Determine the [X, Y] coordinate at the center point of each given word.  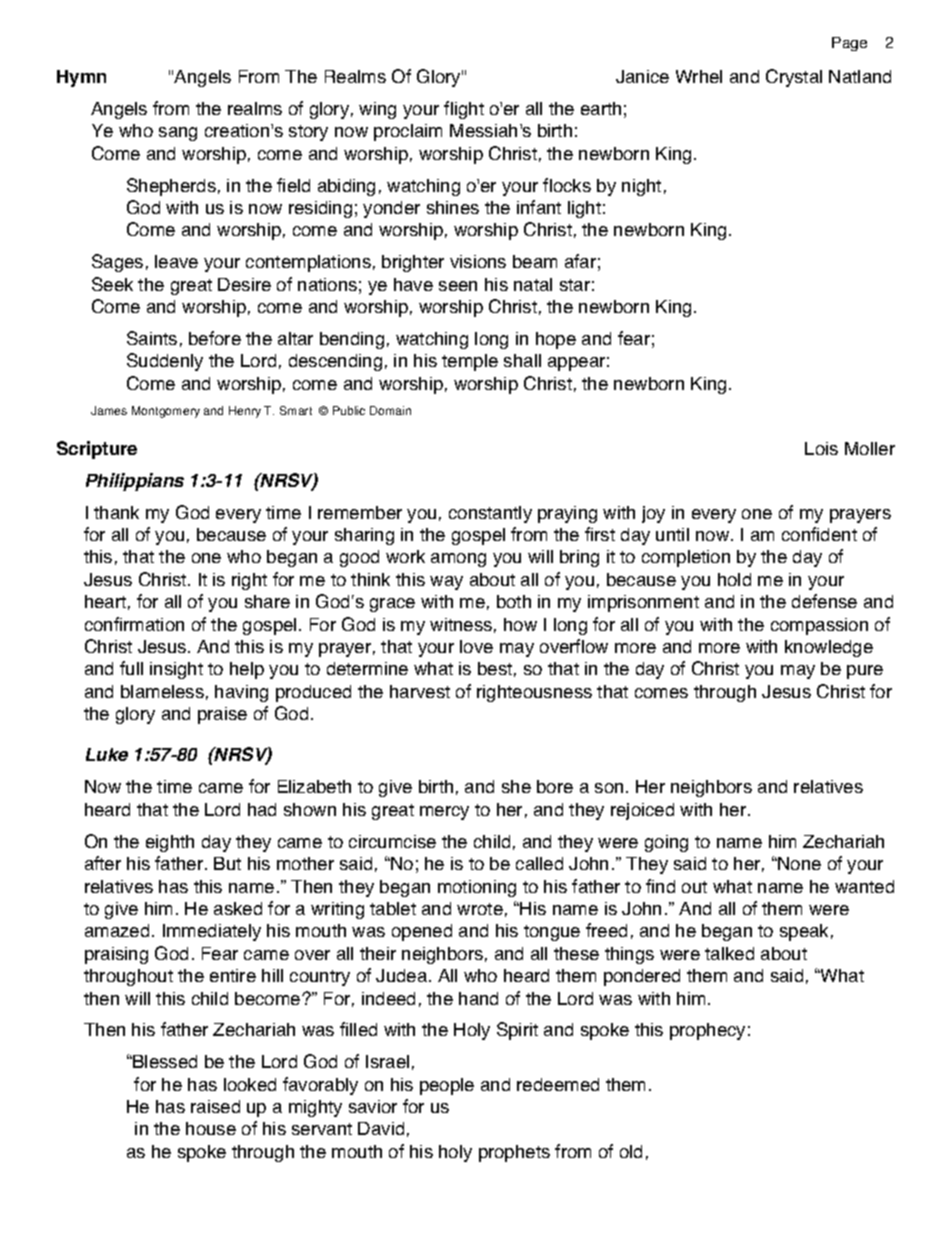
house [211, 1128]
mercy [444, 813]
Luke [107, 754]
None [798, 863]
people [447, 1086]
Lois [821, 448]
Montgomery [166, 412]
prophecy [707, 1031]
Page [849, 44]
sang [178, 134]
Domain [390, 410]
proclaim [408, 132]
